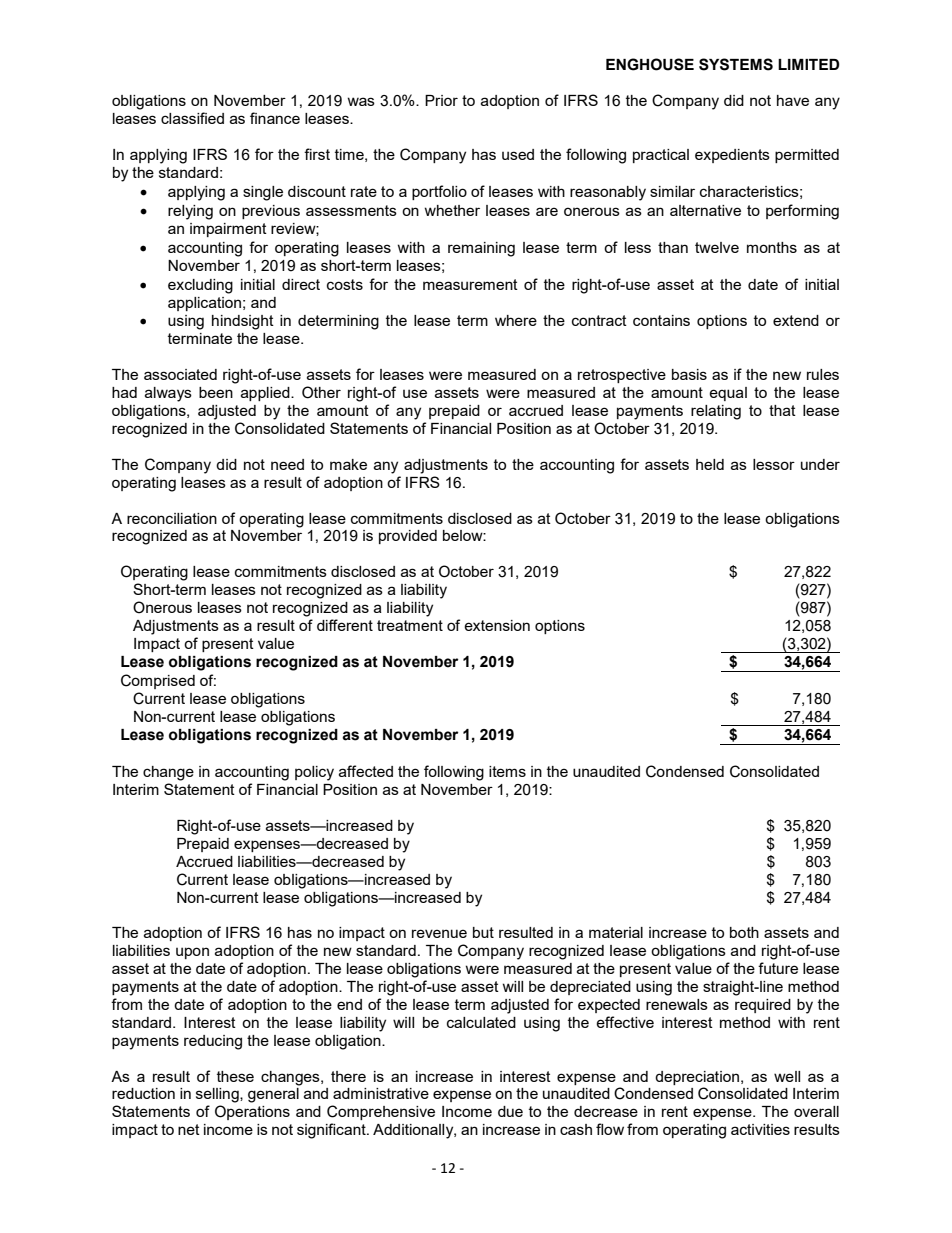 The image size is (952, 1233). What do you see at coordinates (314, 773) in the screenshot?
I see `policy` at bounding box center [314, 773].
